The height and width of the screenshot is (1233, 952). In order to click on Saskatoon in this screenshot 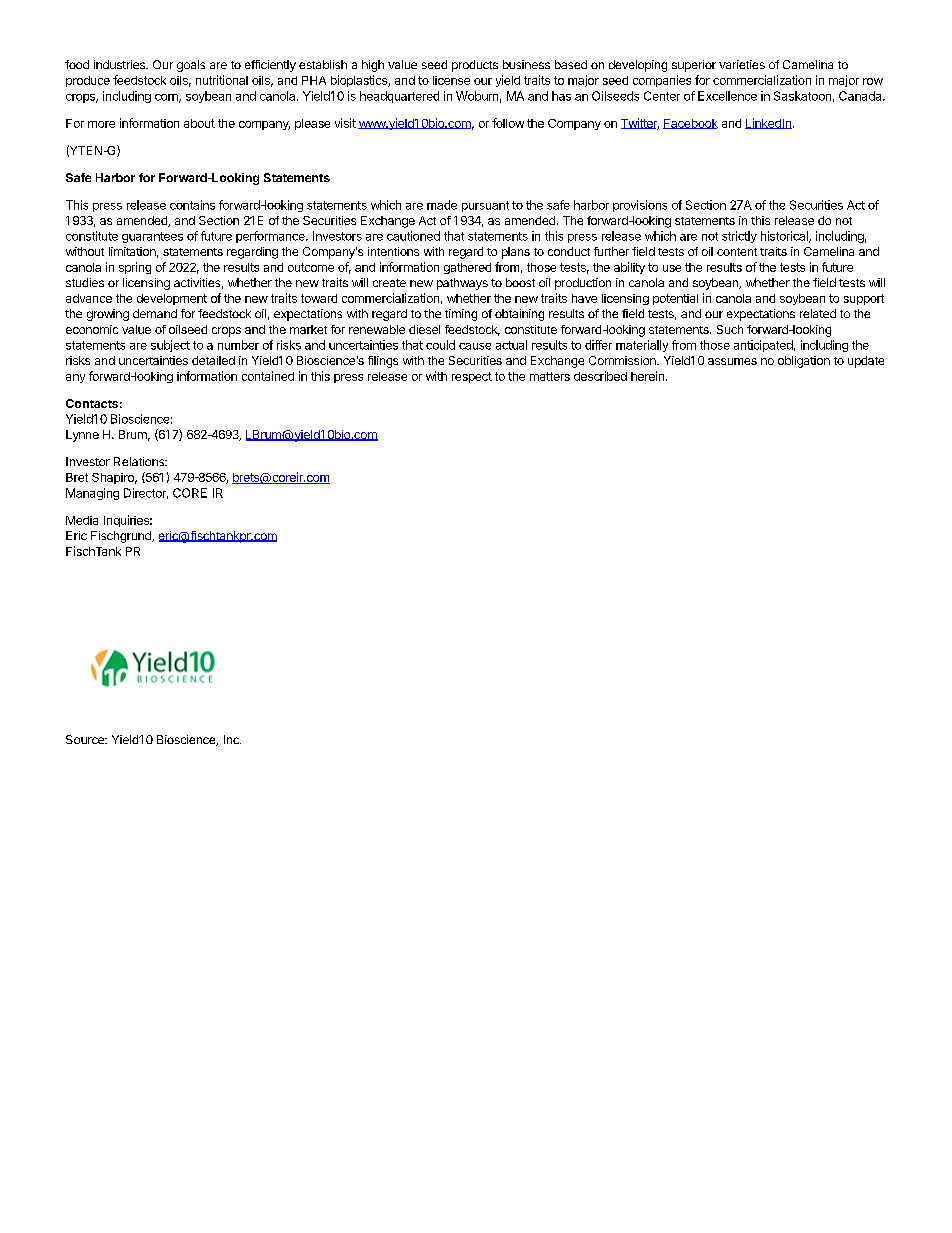, I will do `click(802, 96)`.
